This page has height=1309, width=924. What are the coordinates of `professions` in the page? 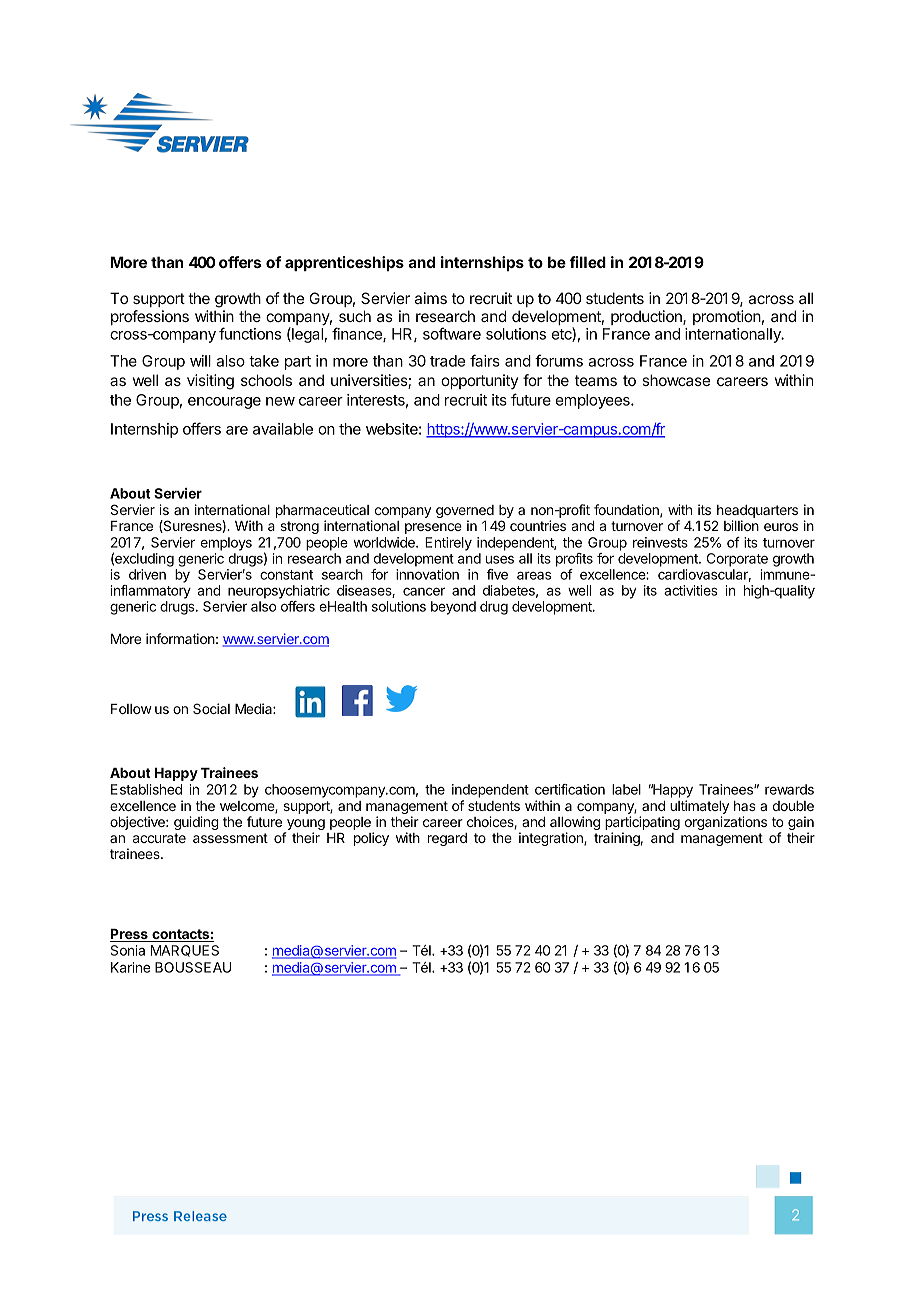 It's located at (150, 317).
